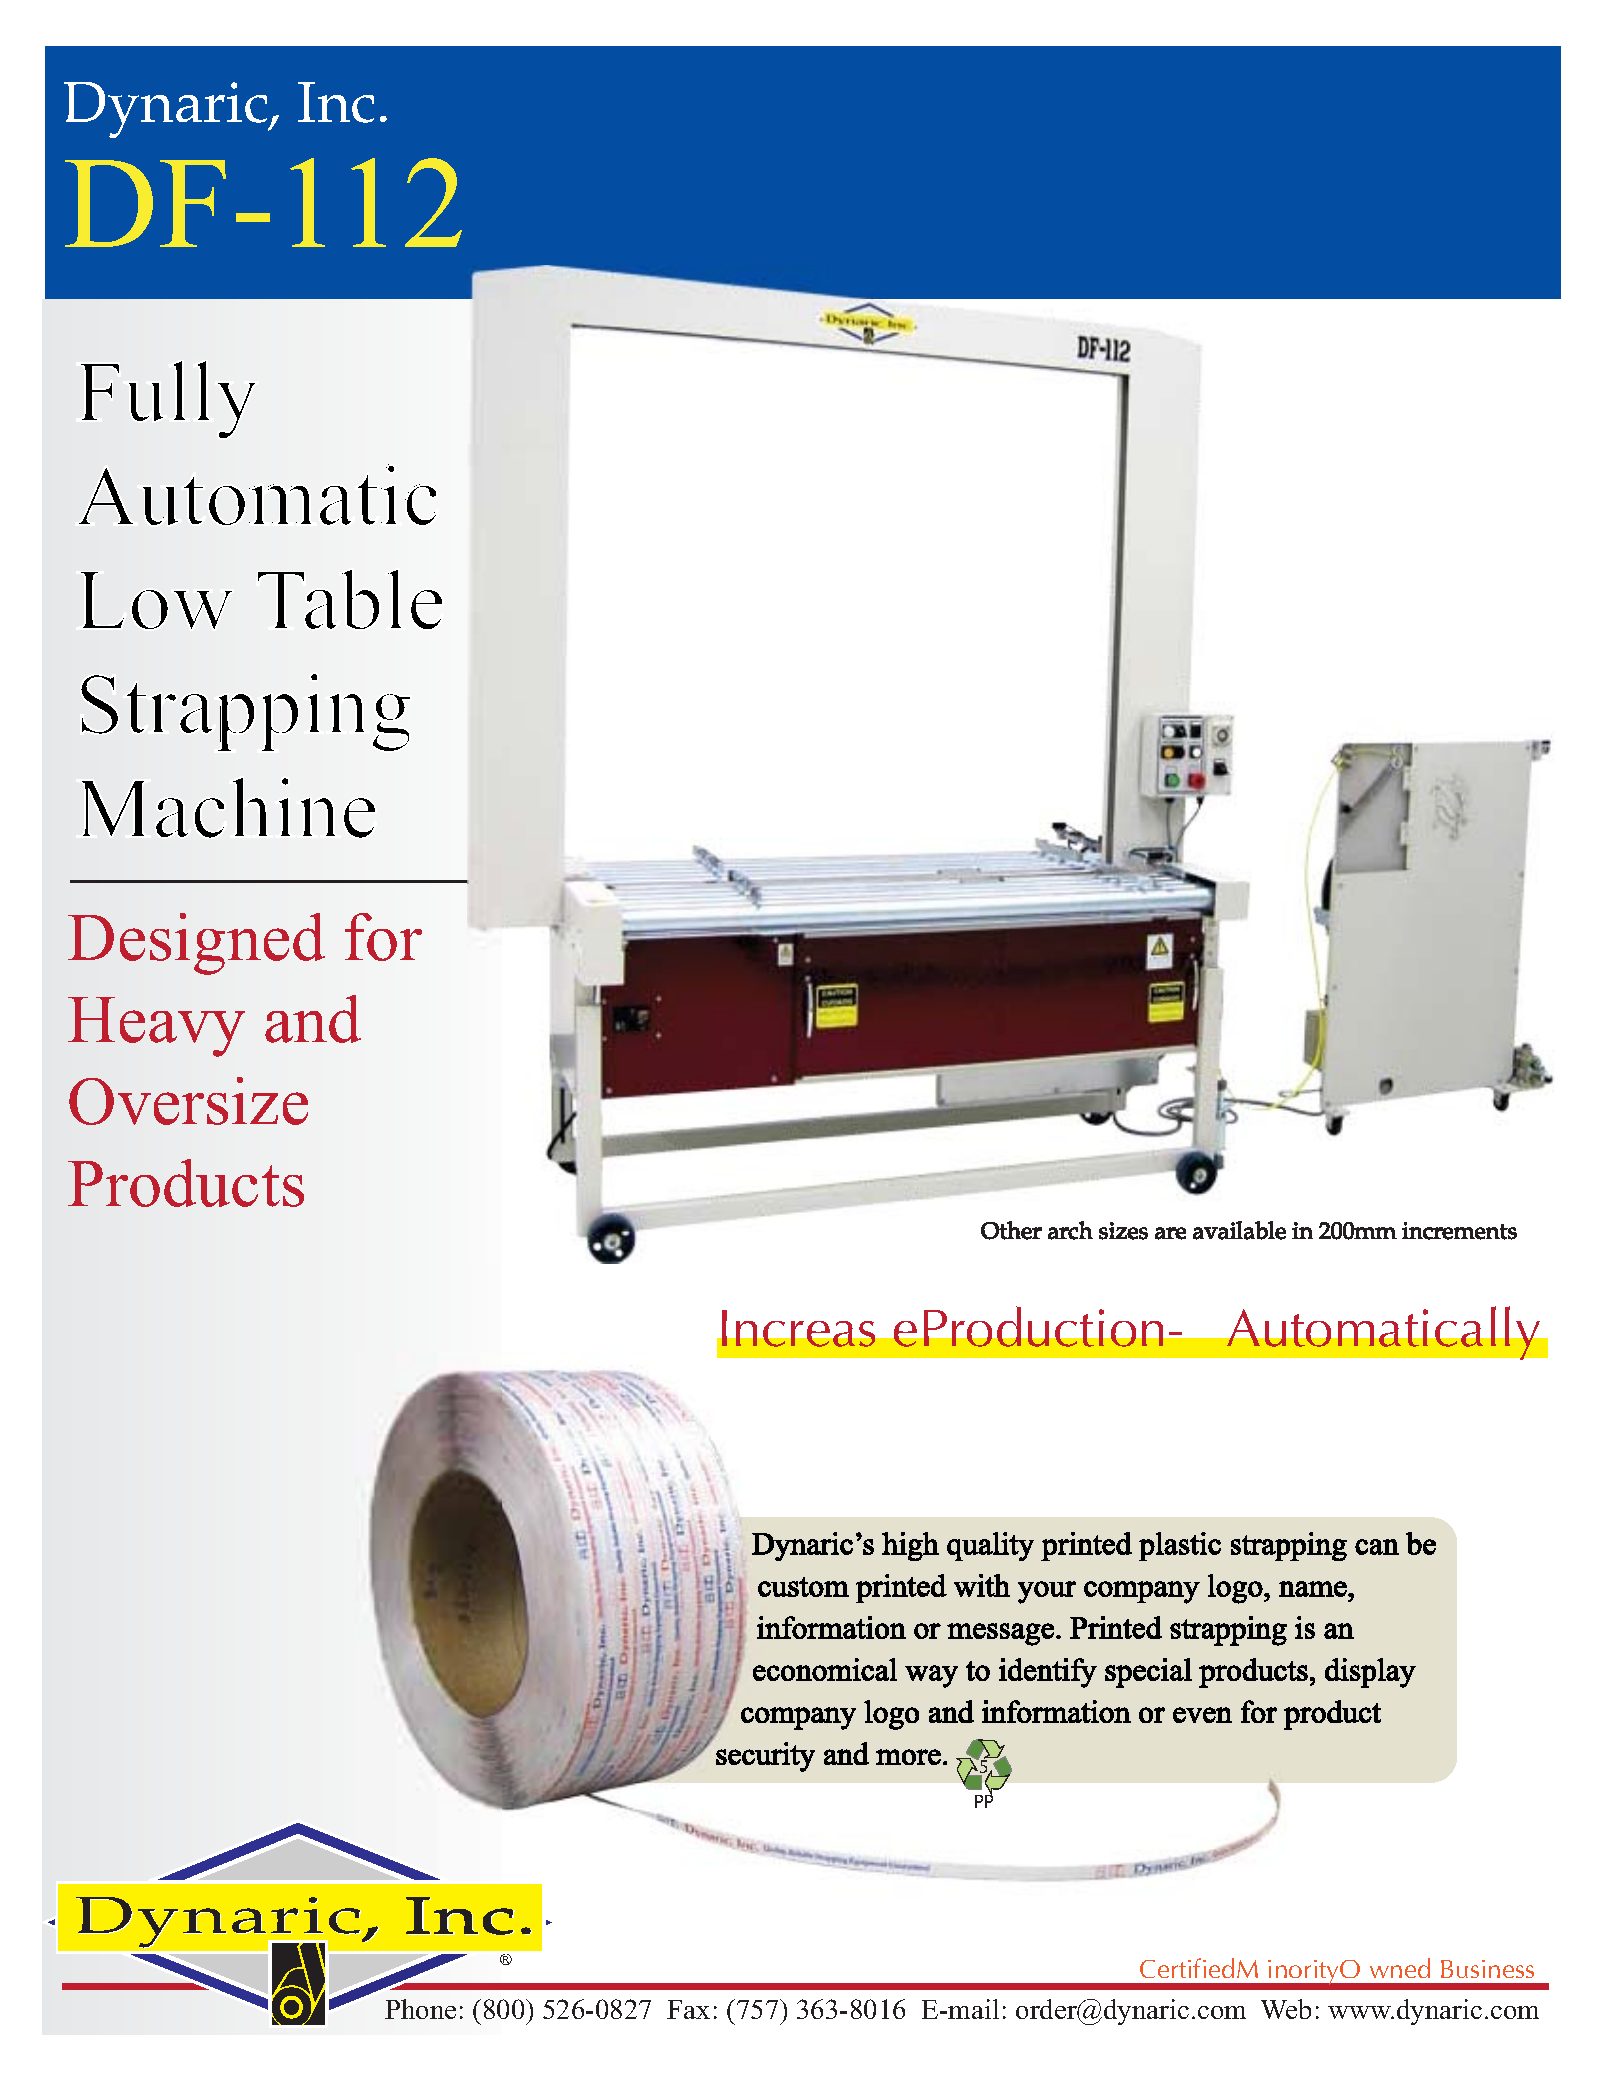 This document has width=1609, height=2083. Describe the element at coordinates (1487, 1969) in the document. I see `Business` at that location.
